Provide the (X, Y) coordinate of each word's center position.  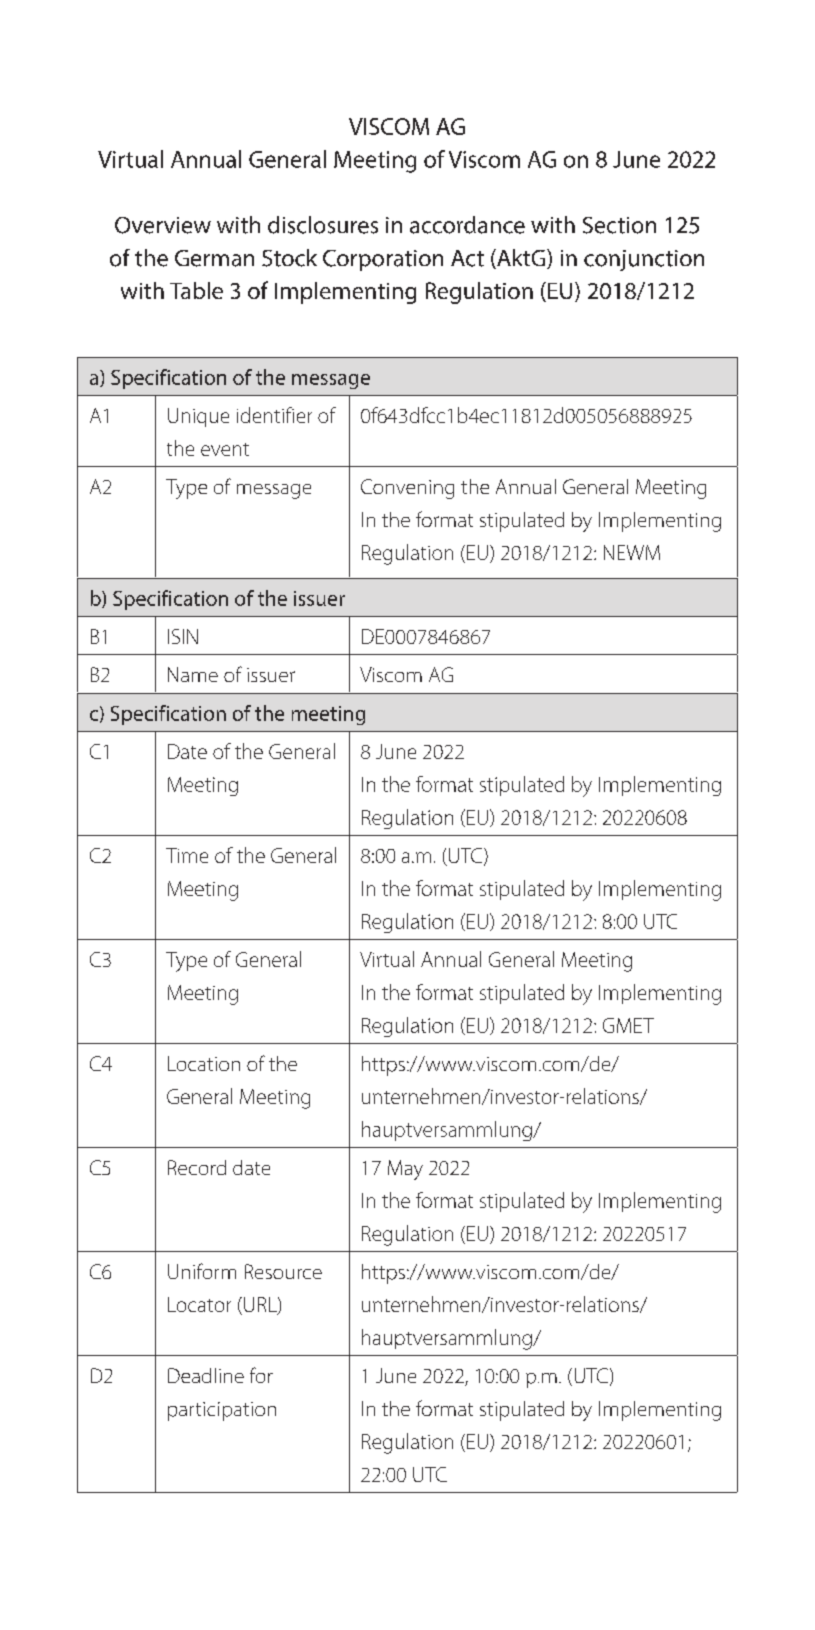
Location (204, 1063)
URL (261, 1306)
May (405, 1170)
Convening (407, 489)
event (225, 449)
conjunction (644, 260)
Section (619, 225)
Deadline (206, 1375)
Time (187, 855)
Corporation (383, 260)
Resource (283, 1271)
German (214, 258)
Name (193, 674)
